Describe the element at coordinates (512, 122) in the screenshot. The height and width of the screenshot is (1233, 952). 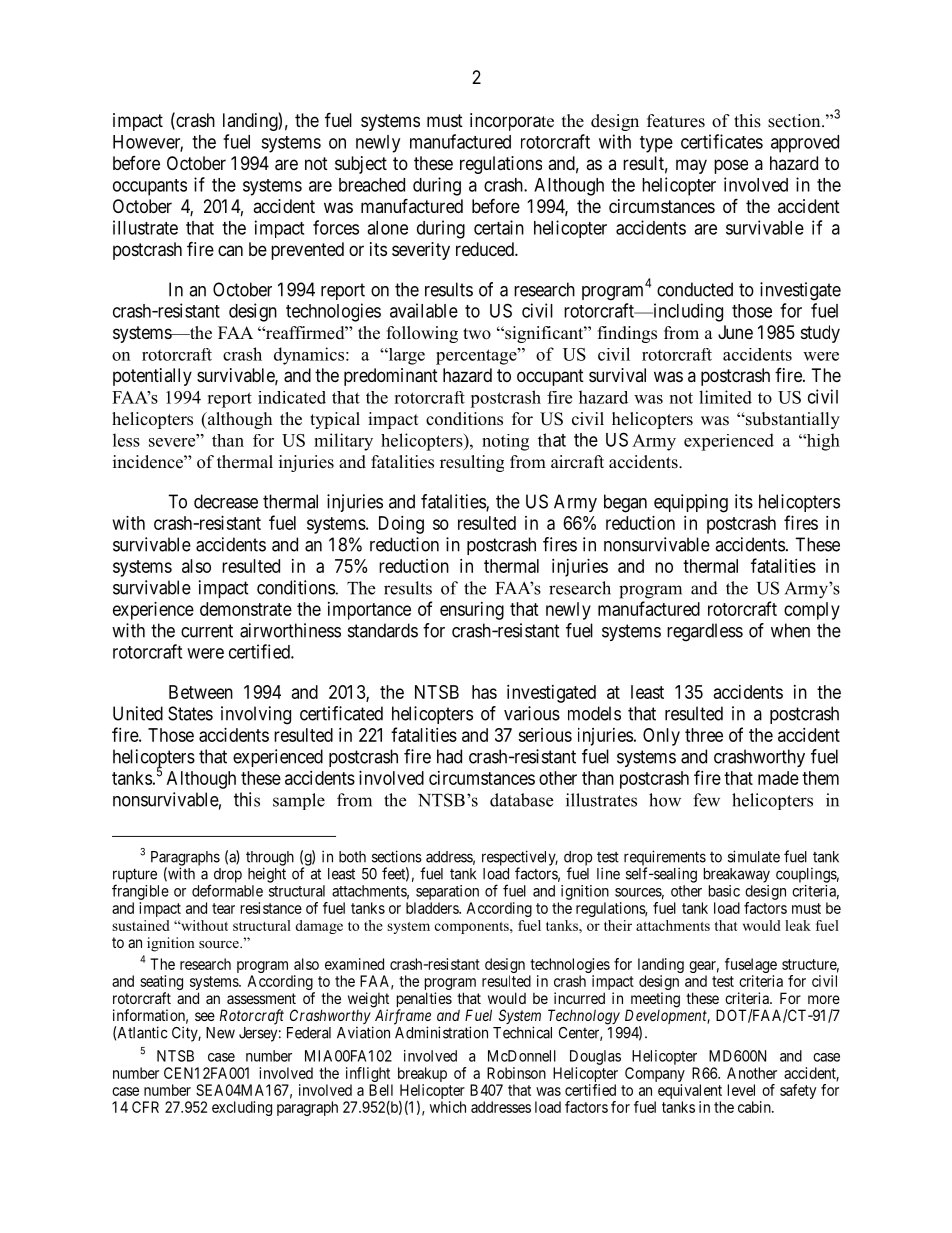
I see `incorporate` at that location.
